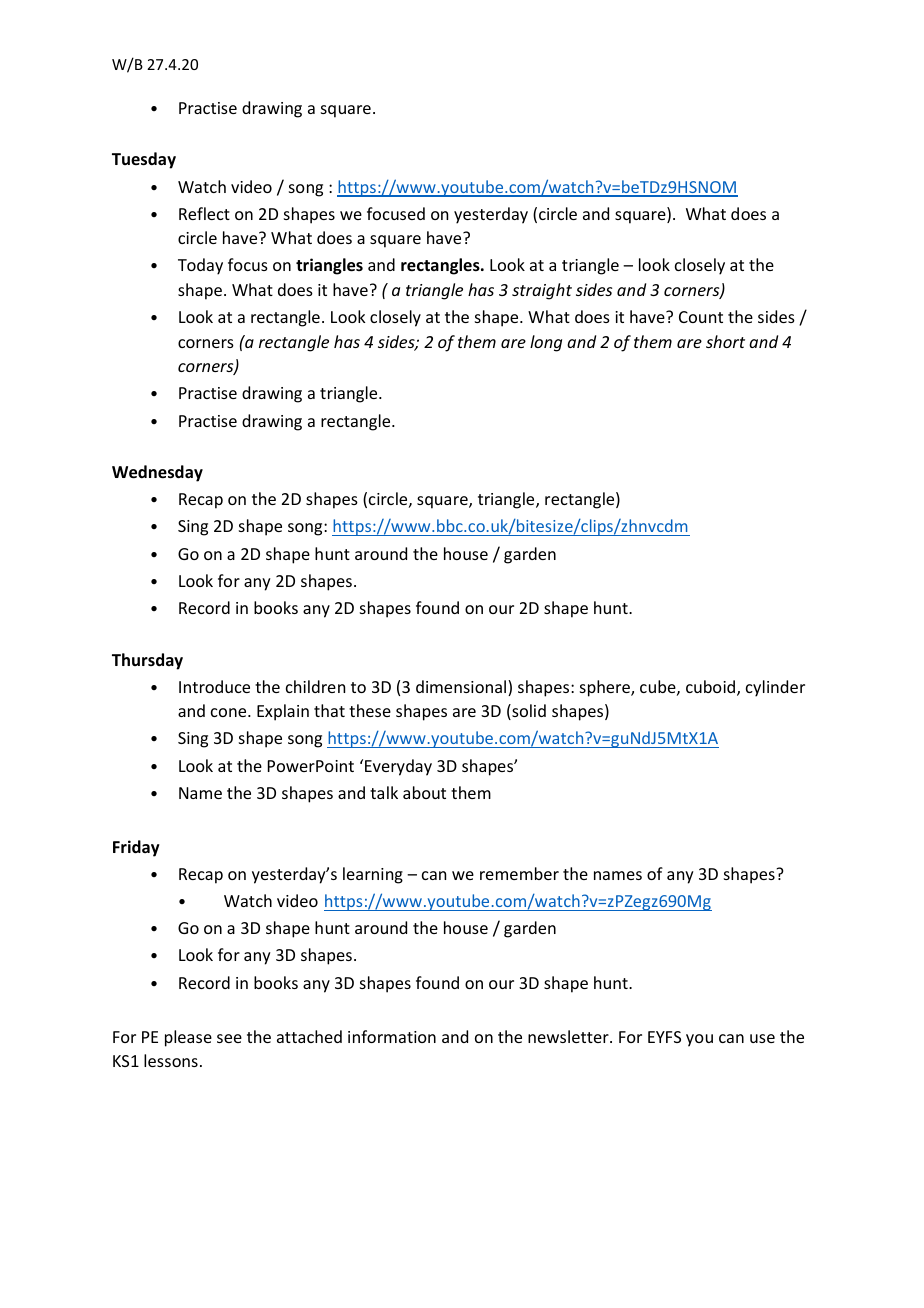 Image resolution: width=924 pixels, height=1308 pixels. What do you see at coordinates (157, 473) in the screenshot?
I see `Wednesday` at bounding box center [157, 473].
